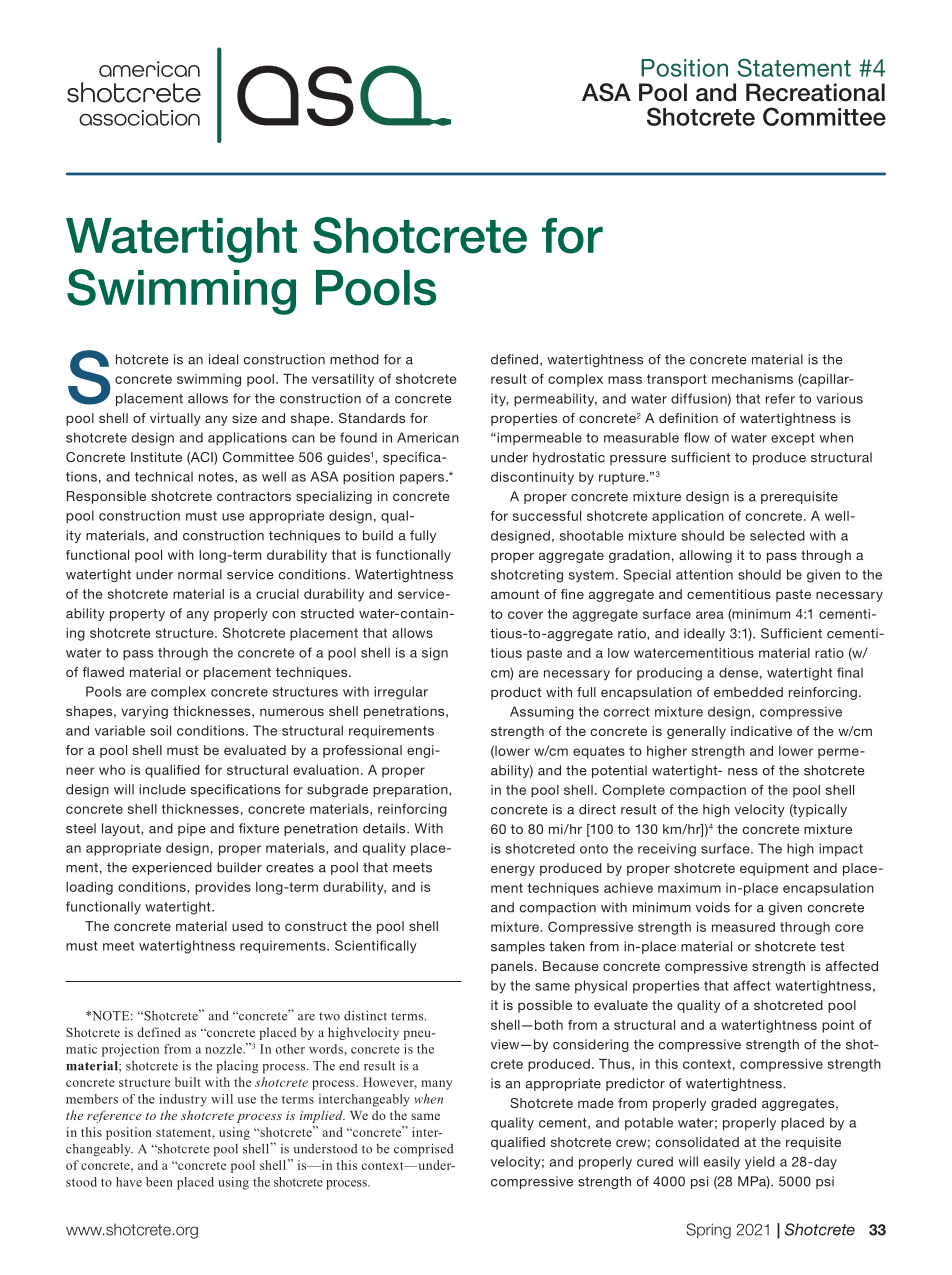 This document has width=952, height=1275. Describe the element at coordinates (423, 479) in the document. I see `papers` at that location.
